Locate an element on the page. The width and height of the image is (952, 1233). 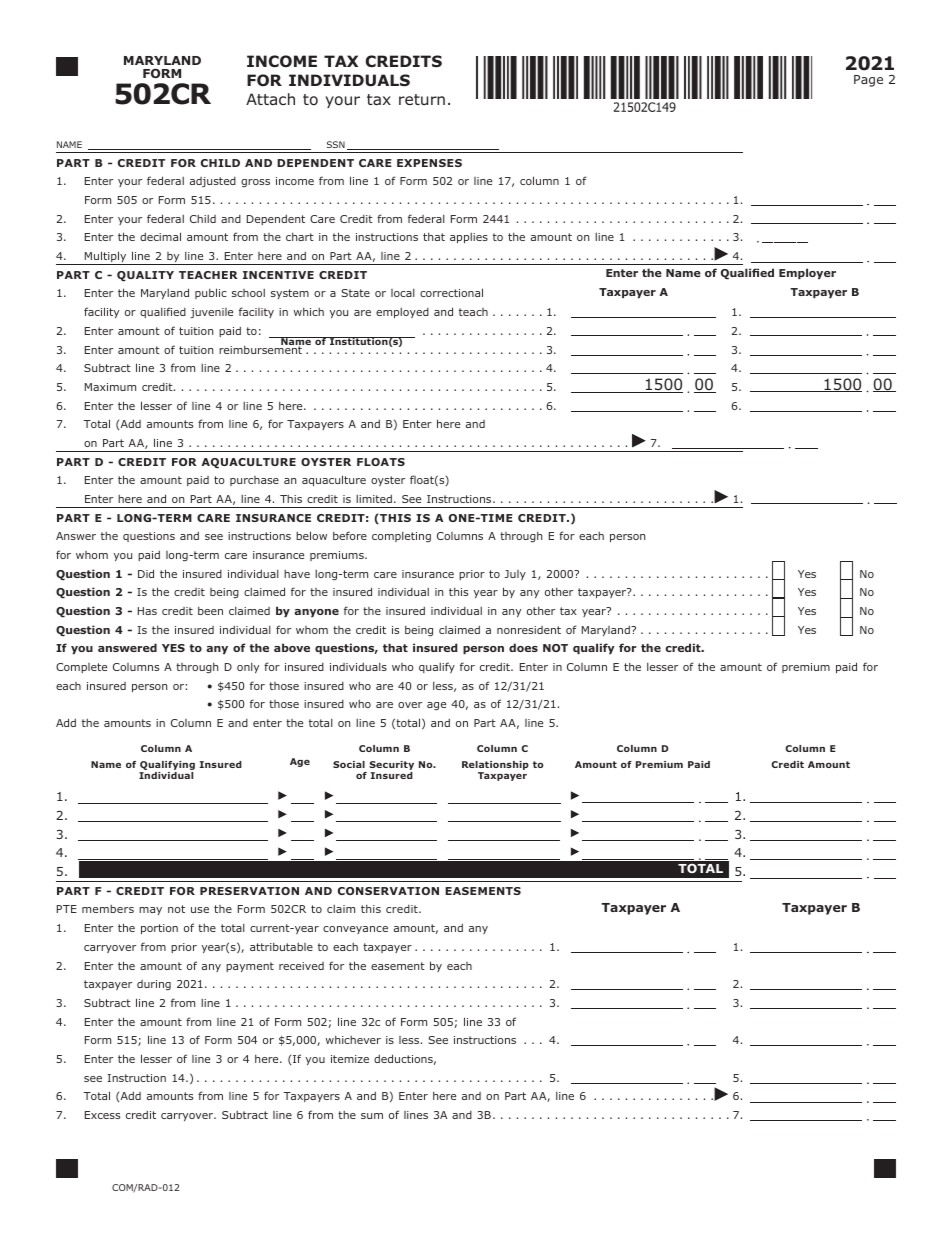
employed is located at coordinates (402, 313).
